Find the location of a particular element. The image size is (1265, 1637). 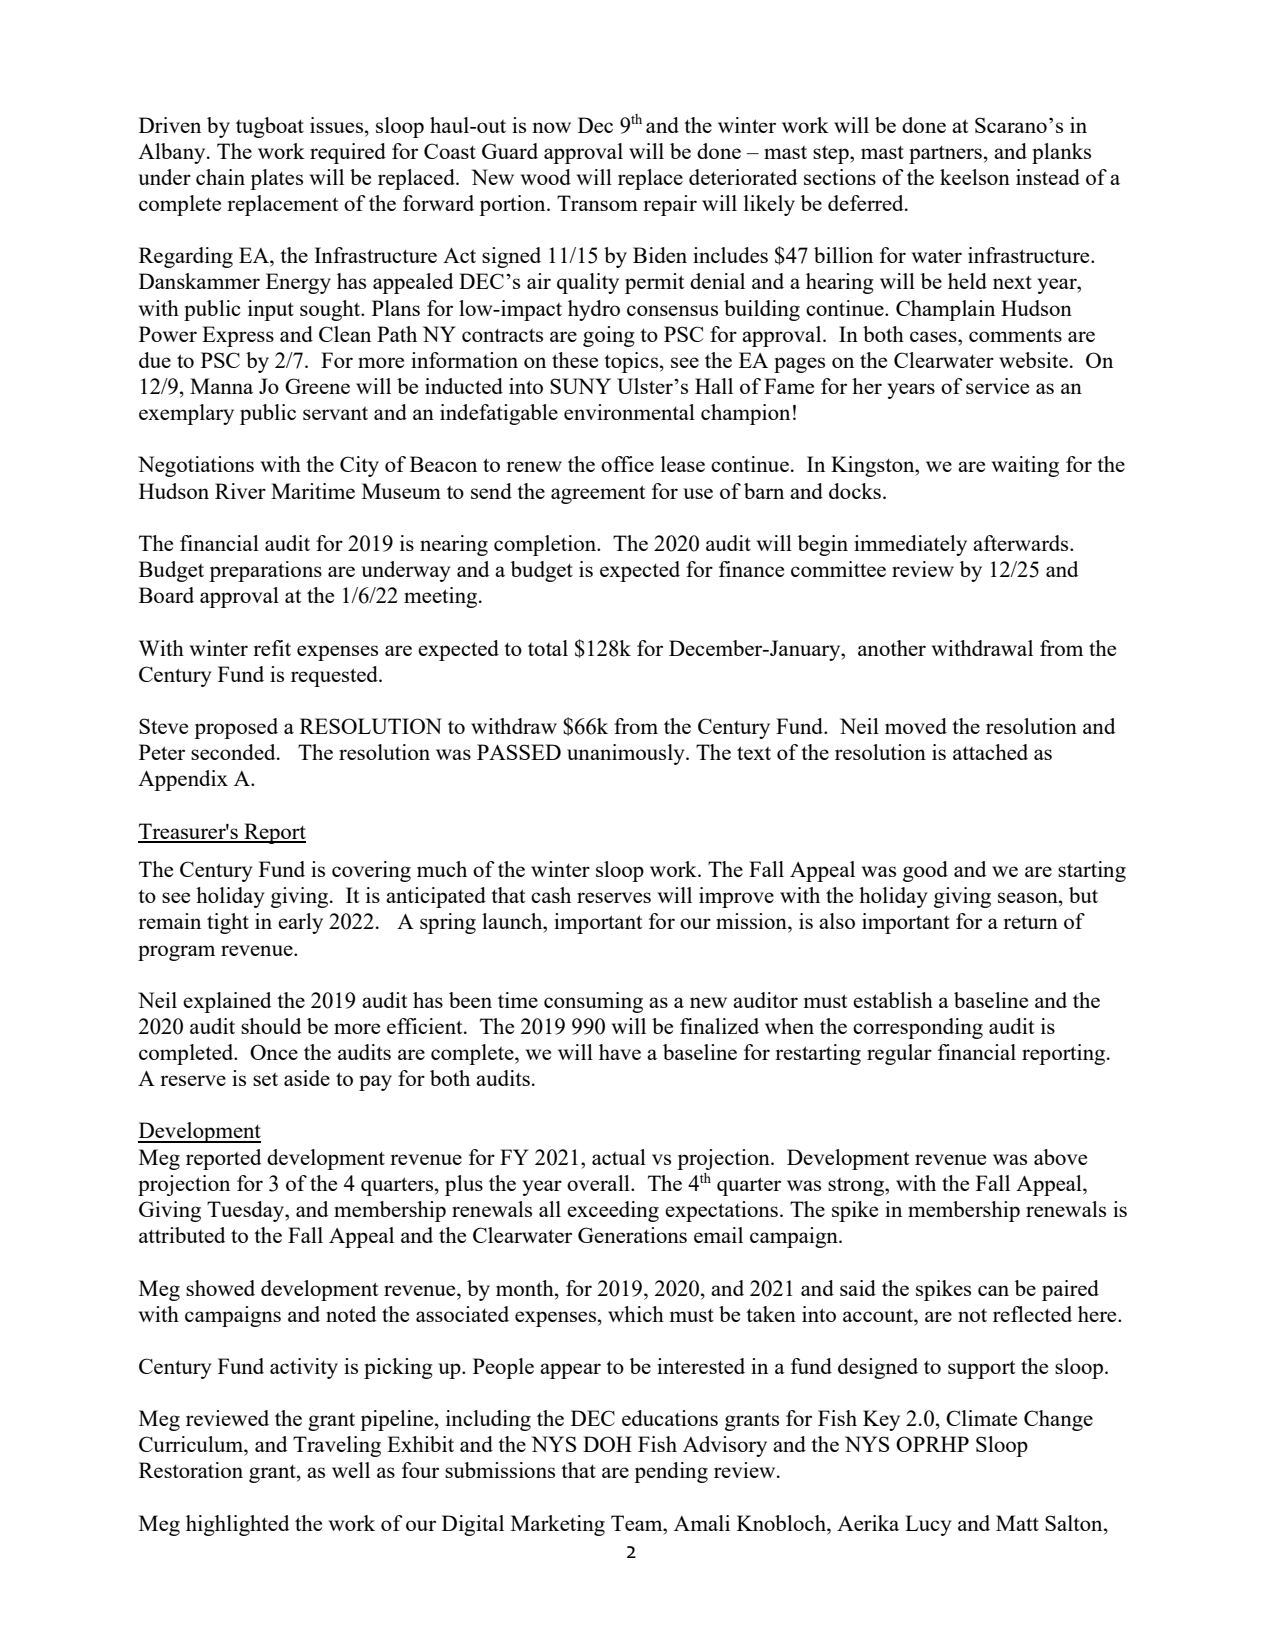

seconded is located at coordinates (234, 752).
